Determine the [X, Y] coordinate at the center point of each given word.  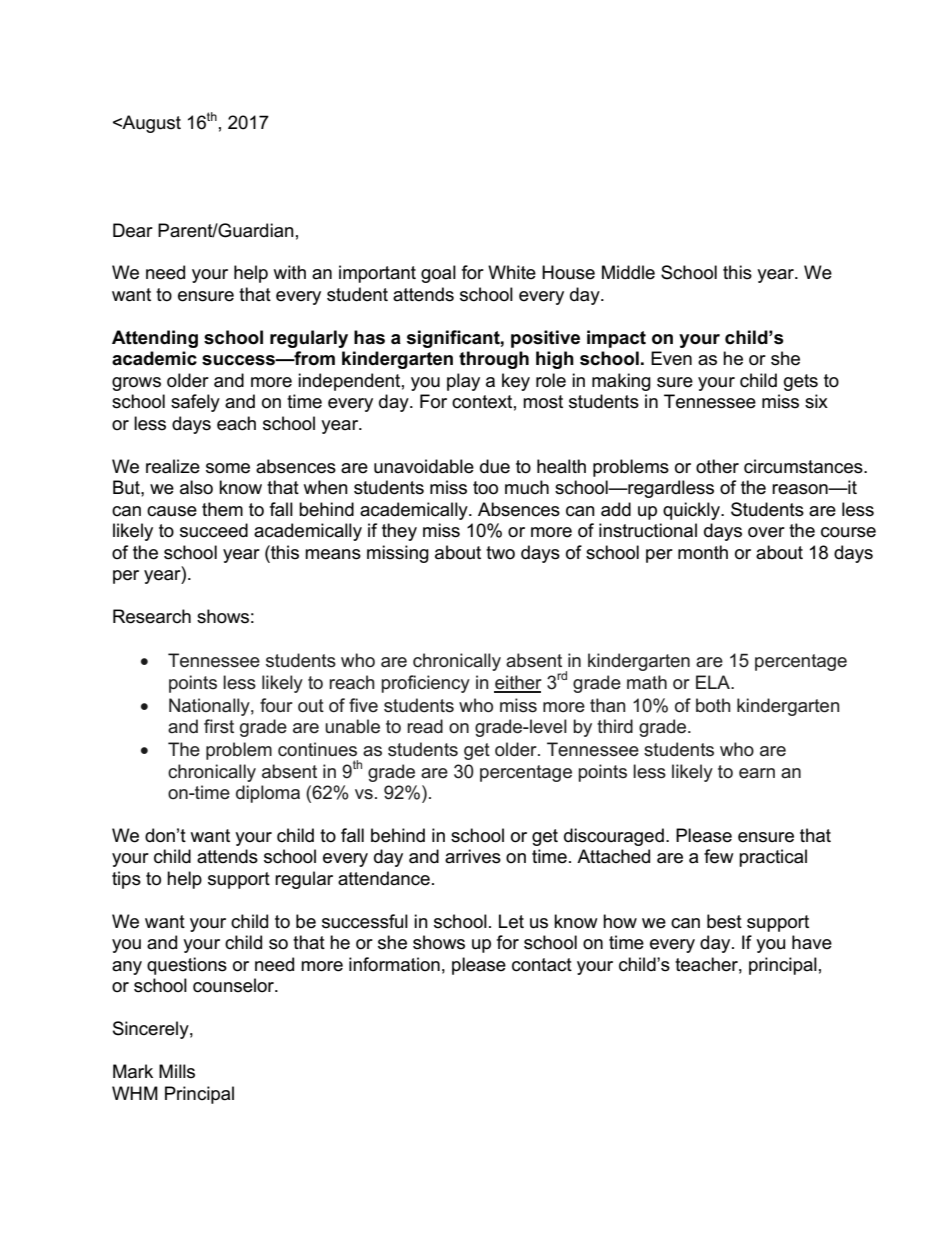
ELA [714, 682]
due [495, 466]
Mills [177, 1071]
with [289, 272]
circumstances [804, 466]
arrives [473, 856]
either [518, 683]
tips [126, 880]
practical [773, 858]
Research [152, 616]
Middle [628, 272]
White [512, 272]
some [228, 468]
